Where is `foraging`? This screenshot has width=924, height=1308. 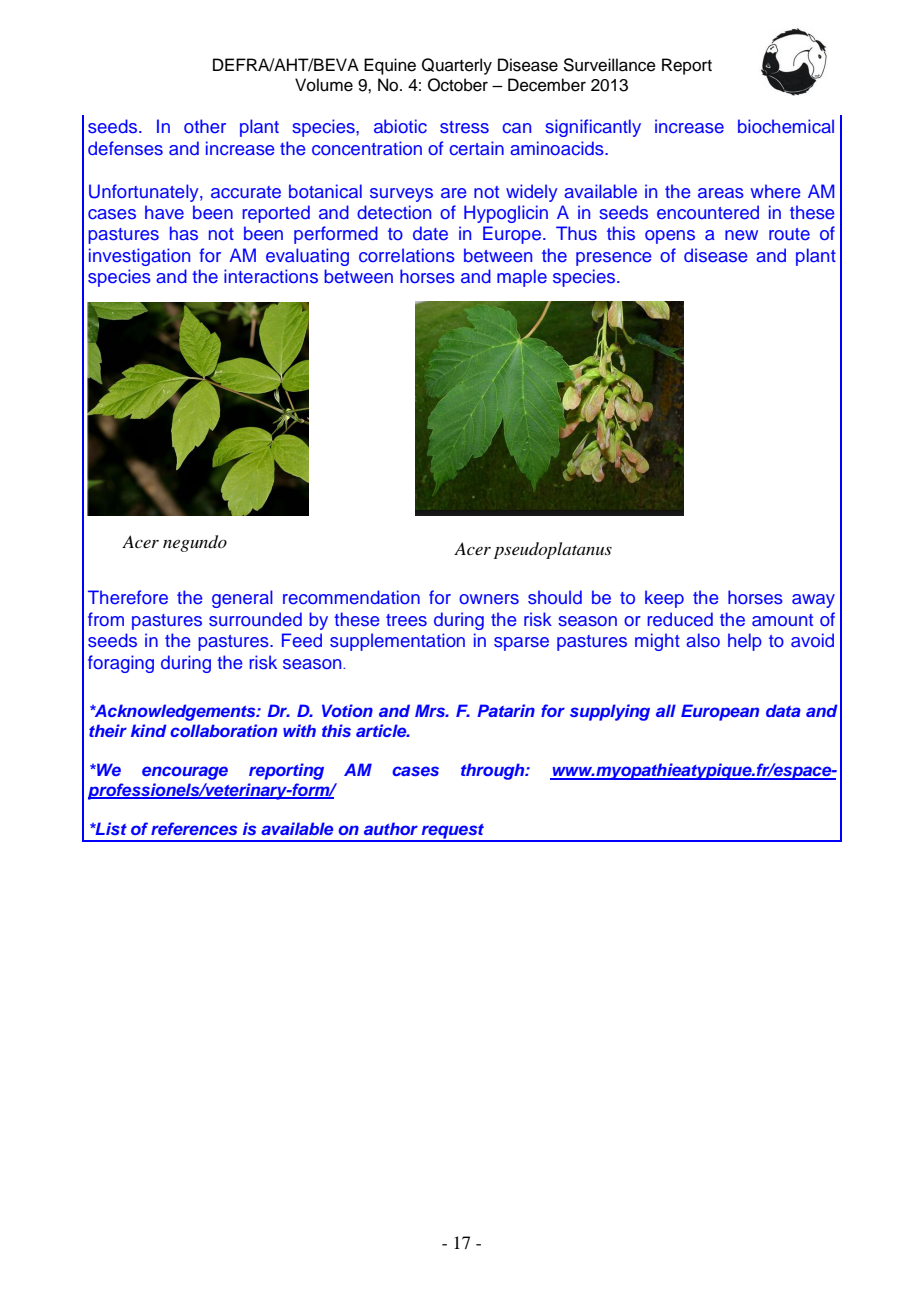
foraging is located at coordinates (121, 664).
